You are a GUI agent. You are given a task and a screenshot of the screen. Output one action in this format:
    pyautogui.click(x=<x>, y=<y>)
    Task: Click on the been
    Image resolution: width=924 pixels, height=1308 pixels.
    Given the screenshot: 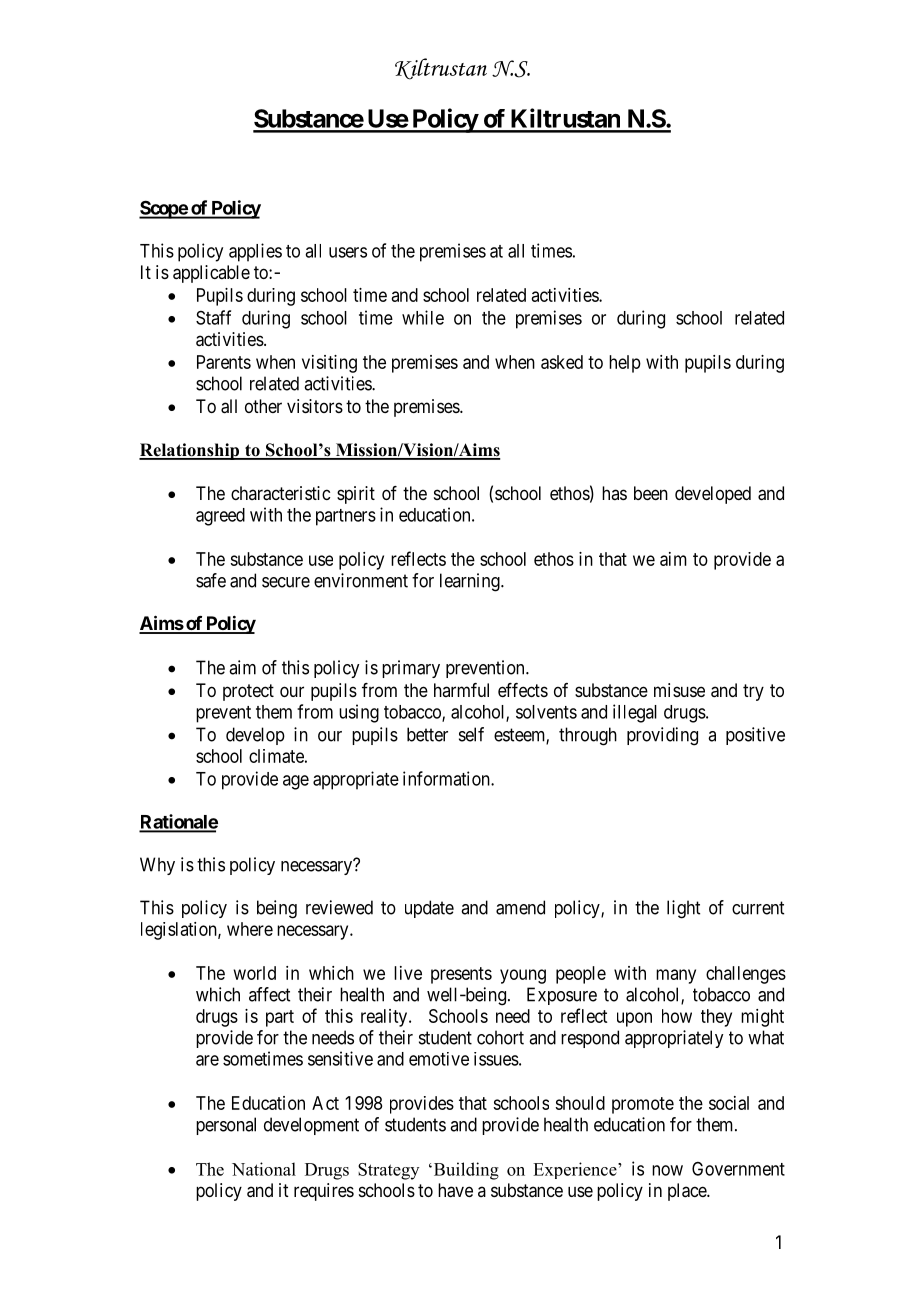 What is the action you would take?
    pyautogui.click(x=651, y=493)
